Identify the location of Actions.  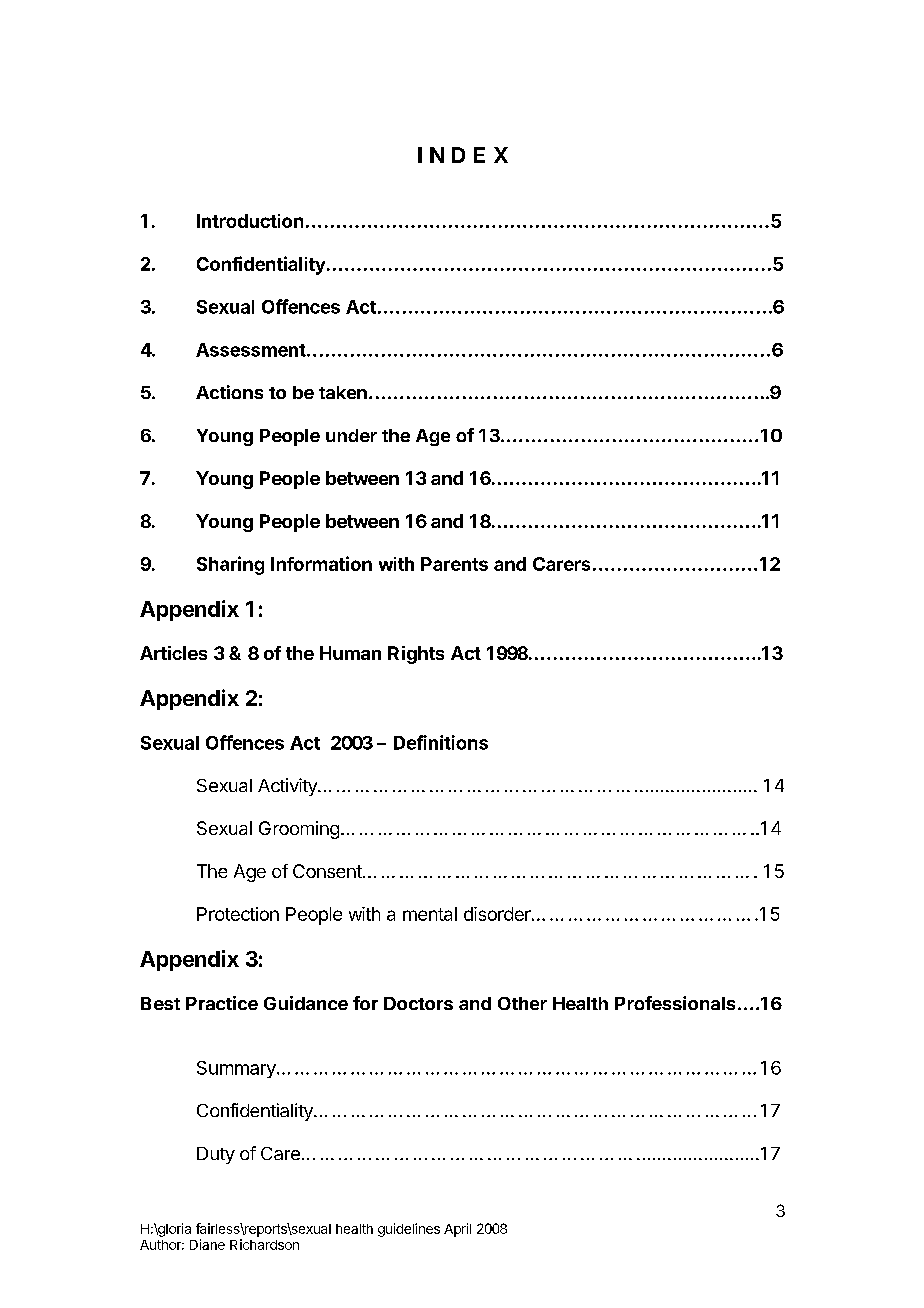
(229, 392).
